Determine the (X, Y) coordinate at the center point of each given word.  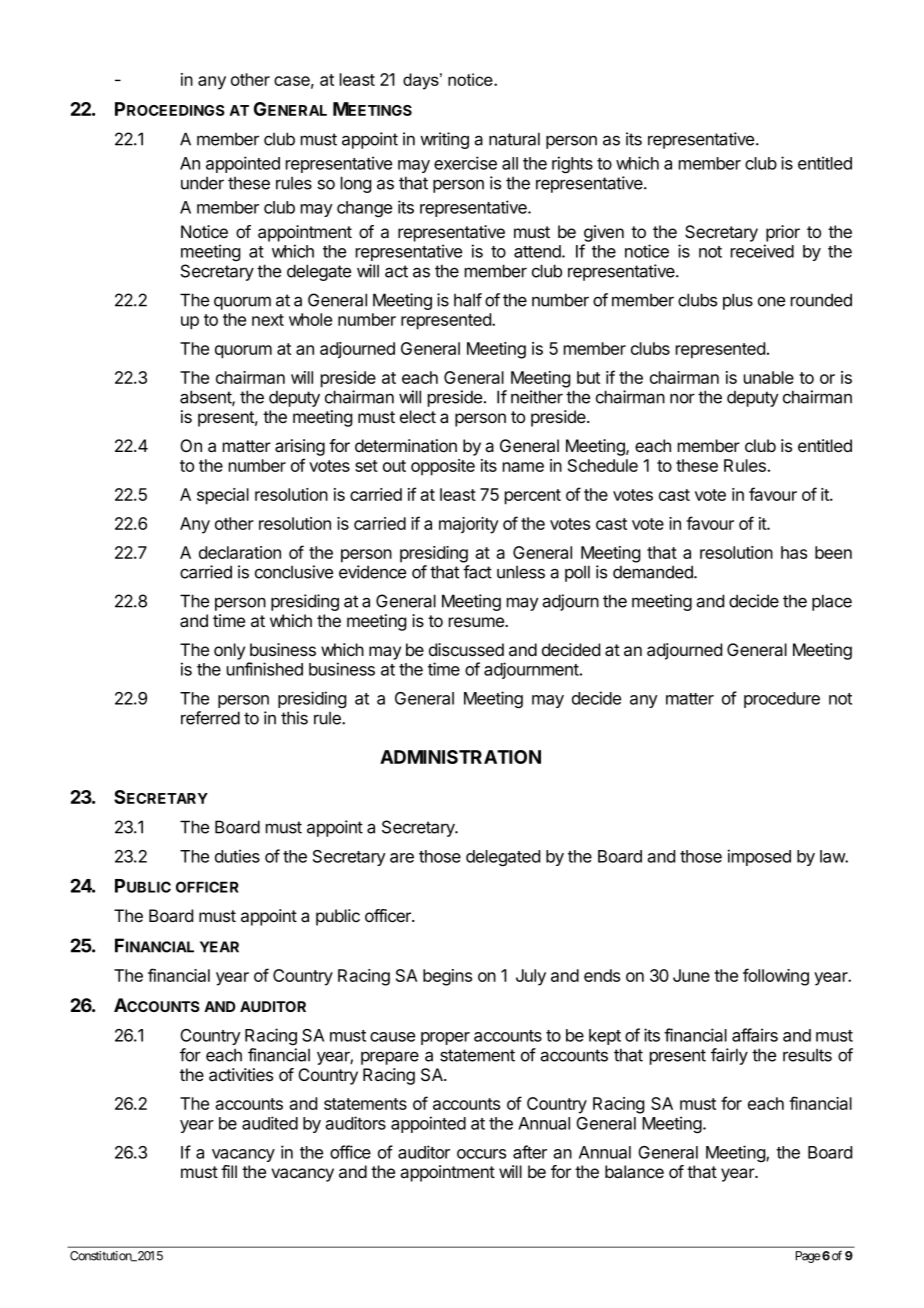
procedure (782, 700)
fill (229, 1171)
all (510, 163)
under (202, 183)
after (530, 1152)
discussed (466, 649)
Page (808, 1257)
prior (783, 233)
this (294, 718)
